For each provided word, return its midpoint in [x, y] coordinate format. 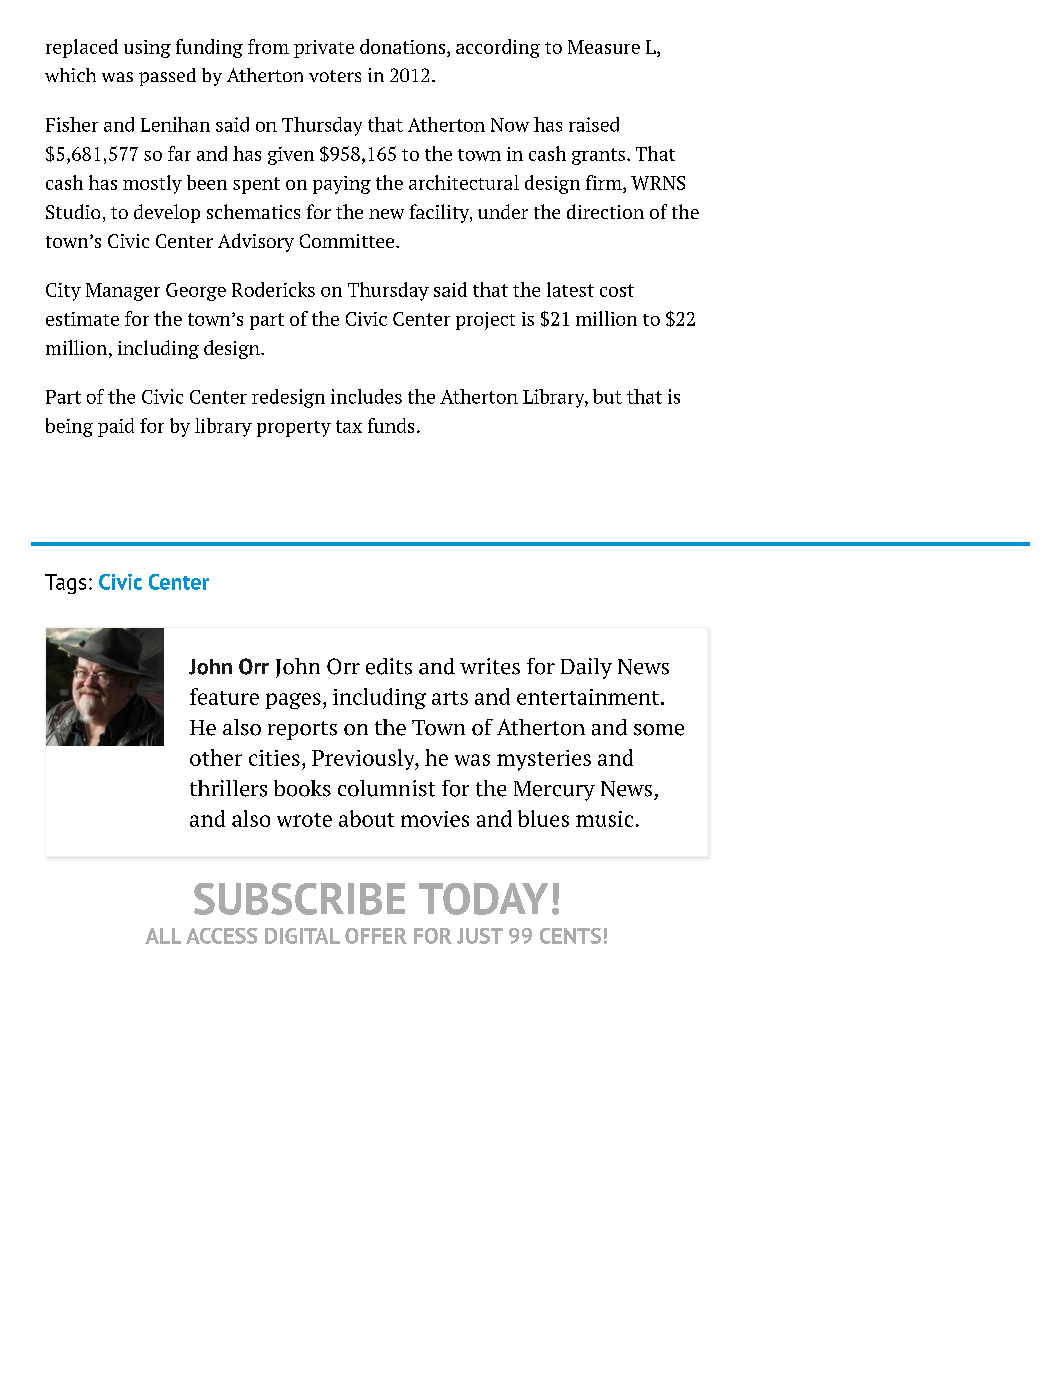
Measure [604, 47]
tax [349, 426]
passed [167, 77]
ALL [163, 936]
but [607, 396]
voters [335, 76]
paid [116, 427]
